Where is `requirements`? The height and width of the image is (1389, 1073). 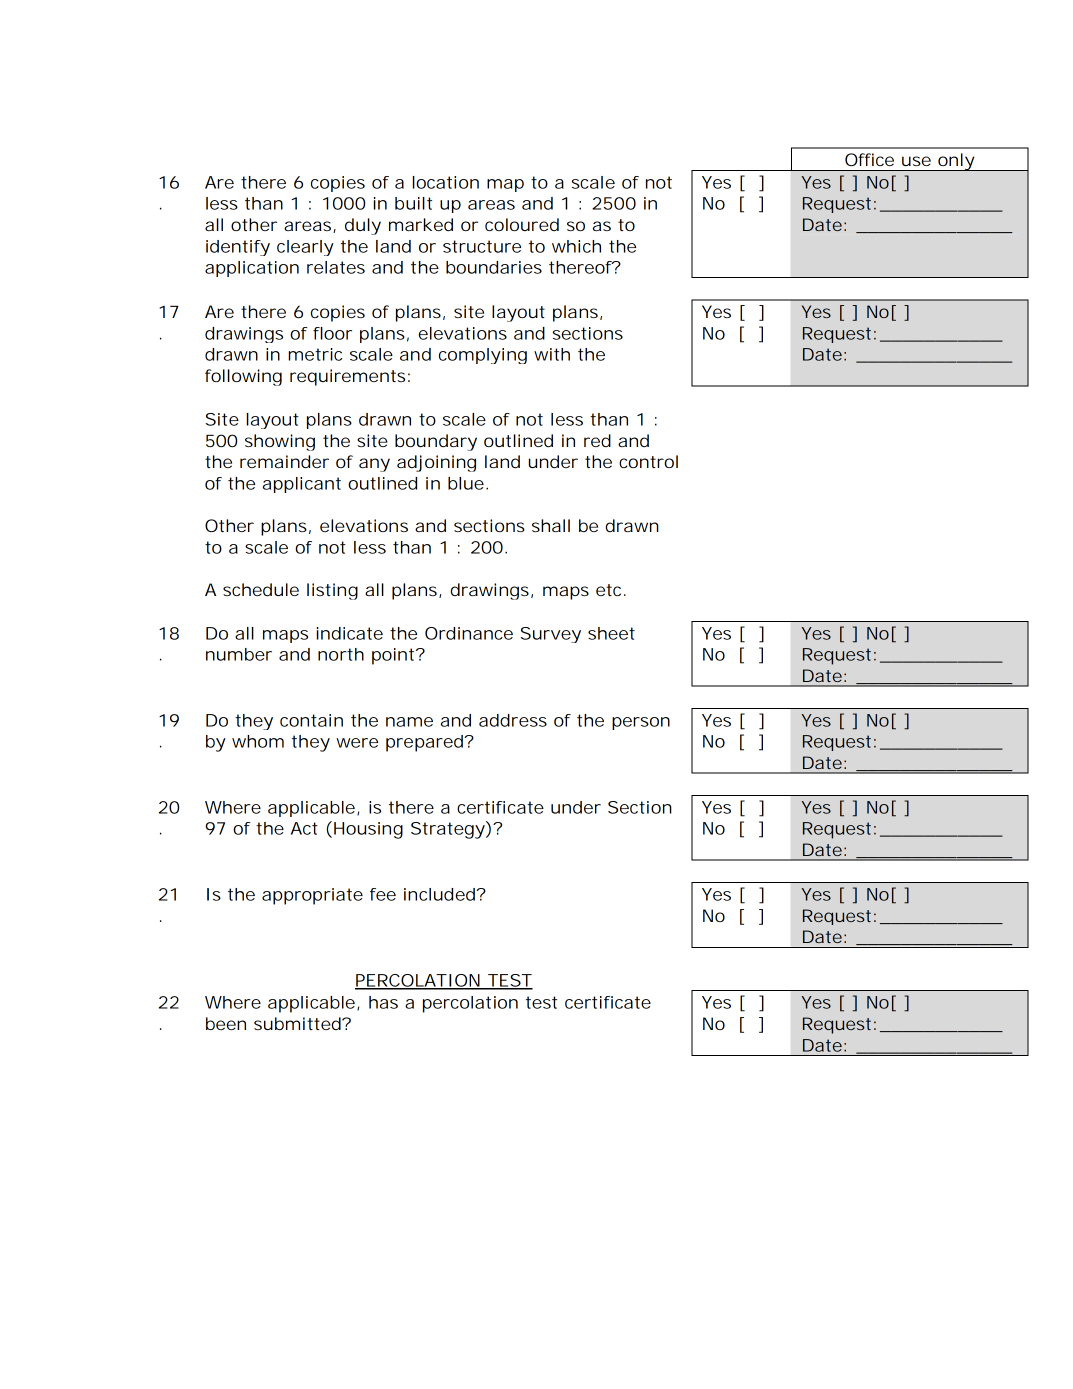
requirements is located at coordinates (350, 377).
